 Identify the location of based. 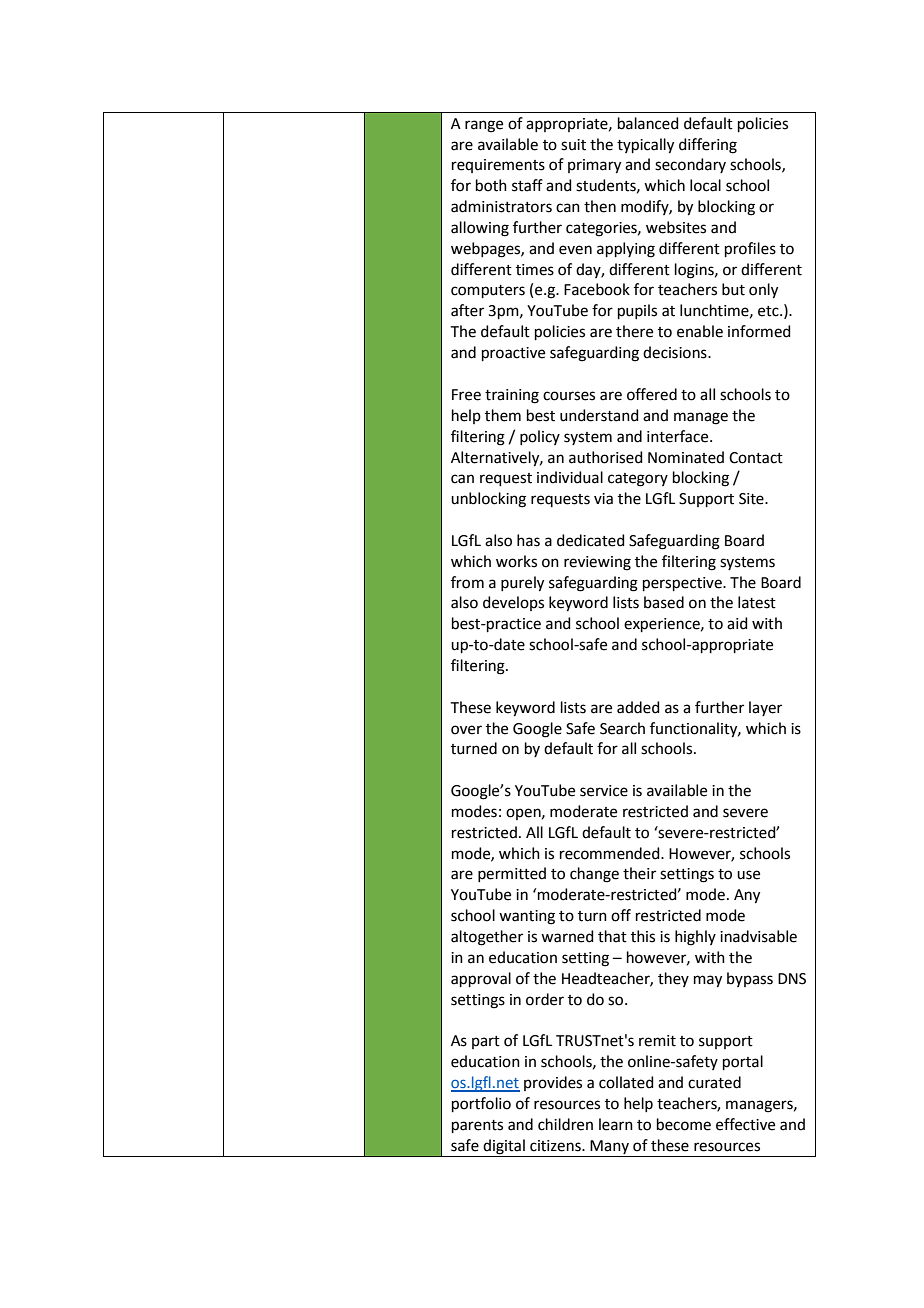
(664, 602).
